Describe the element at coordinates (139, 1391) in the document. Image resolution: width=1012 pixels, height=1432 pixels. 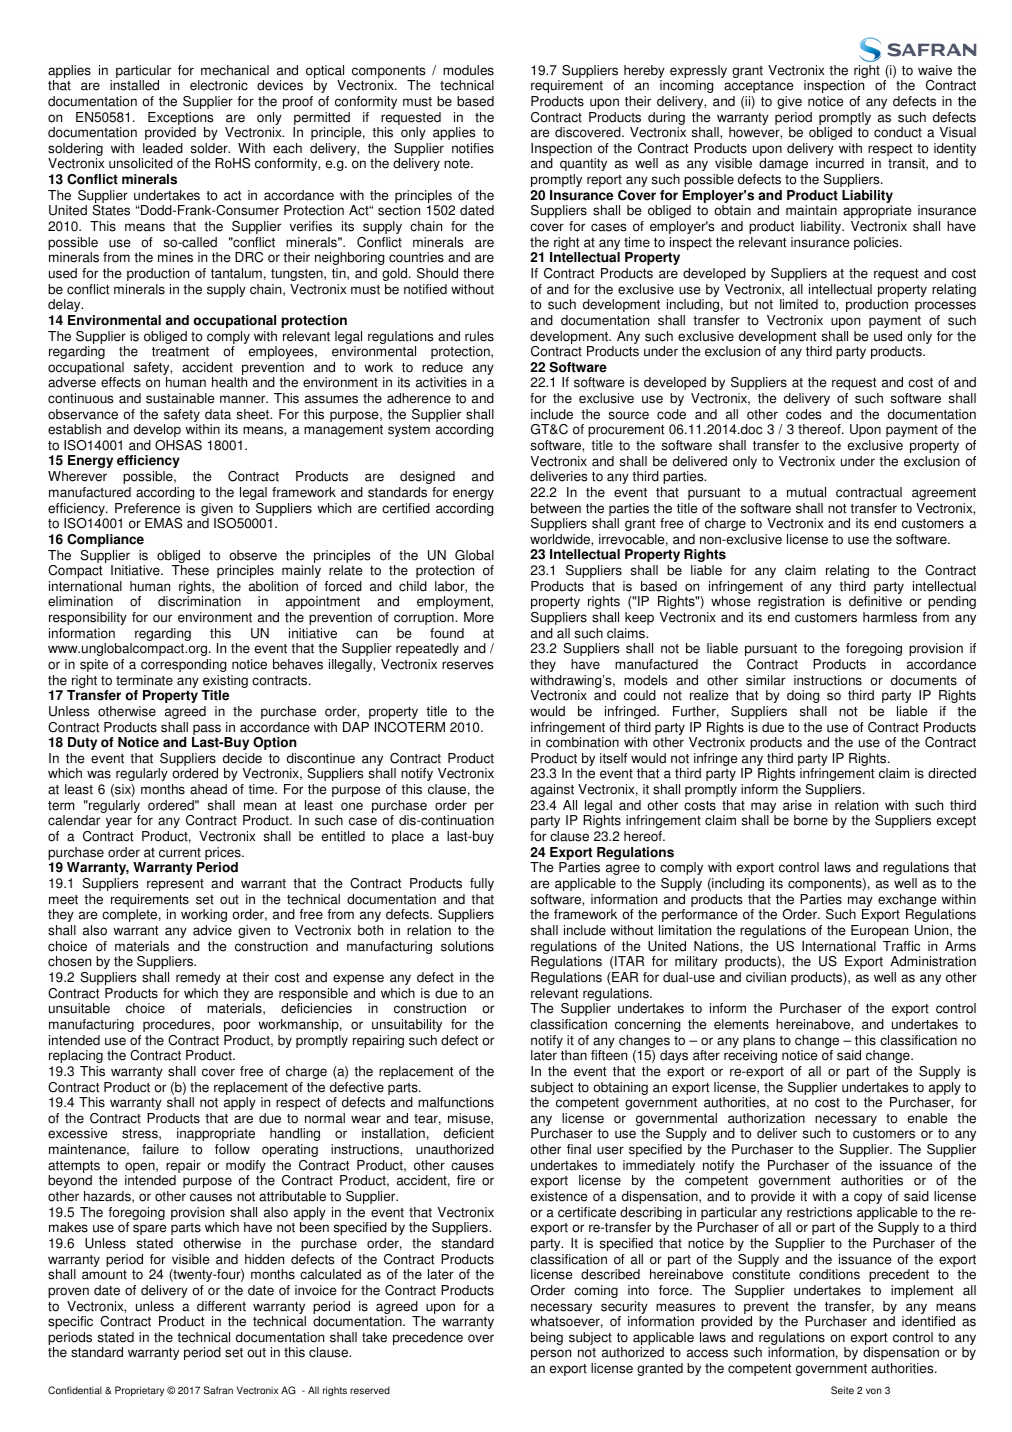
I see `Proprietary` at that location.
